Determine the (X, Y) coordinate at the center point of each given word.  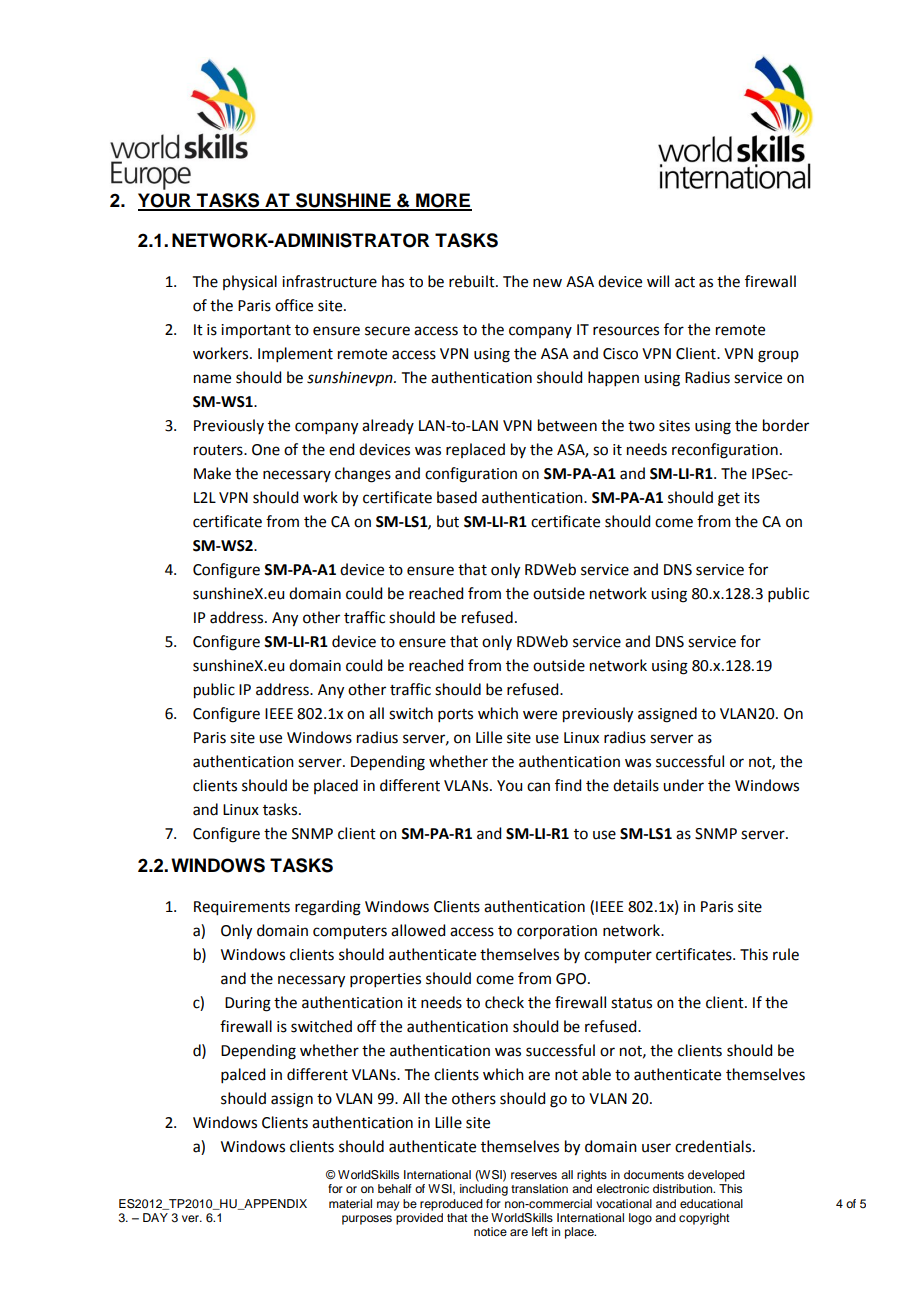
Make (212, 473)
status (631, 1003)
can (538, 787)
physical (250, 282)
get (729, 500)
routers (219, 450)
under (683, 785)
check (504, 1002)
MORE (443, 201)
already (388, 426)
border (786, 425)
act (685, 282)
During (248, 1004)
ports (455, 715)
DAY (155, 1217)
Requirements (242, 908)
